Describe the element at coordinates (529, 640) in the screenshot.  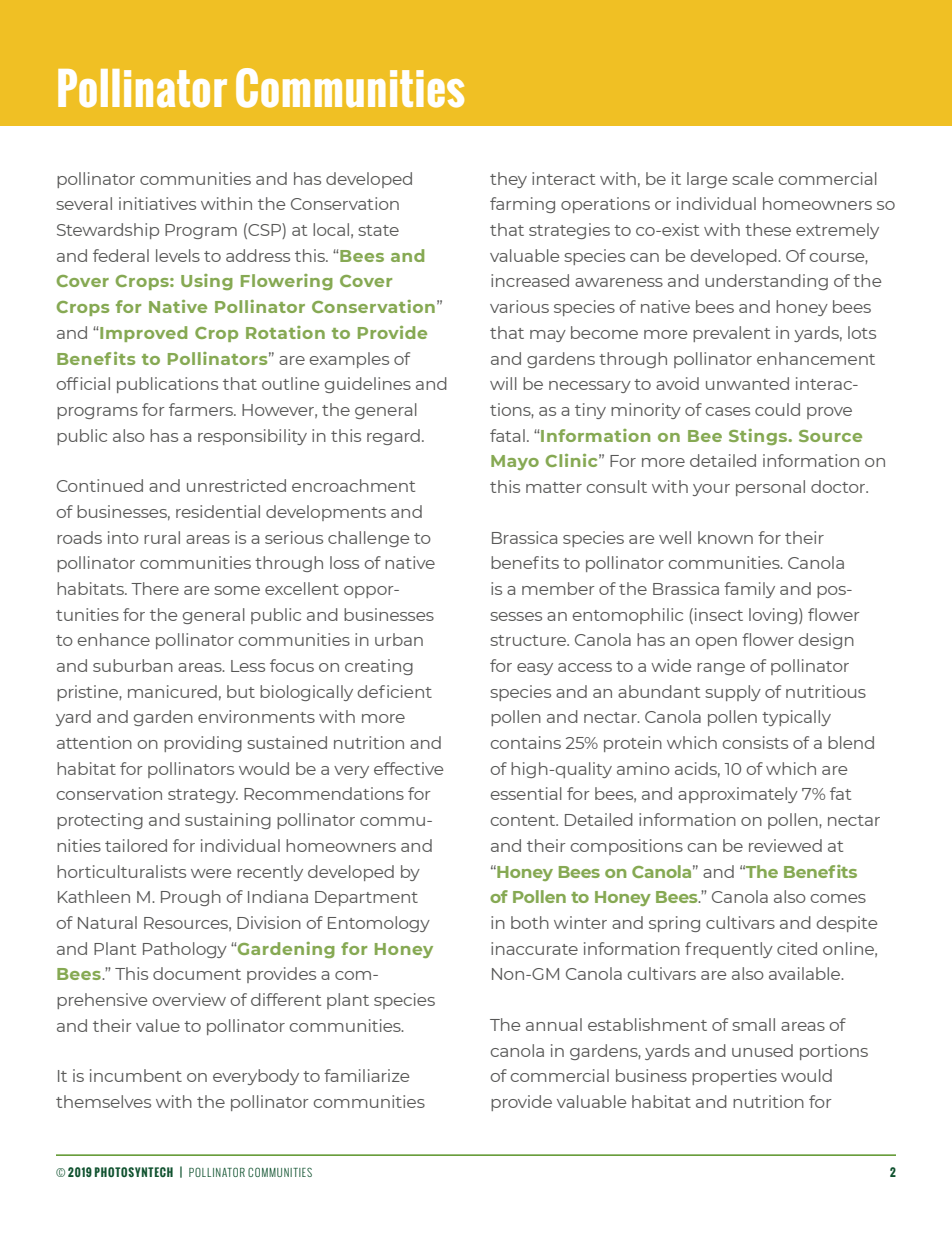
I see `structure` at that location.
